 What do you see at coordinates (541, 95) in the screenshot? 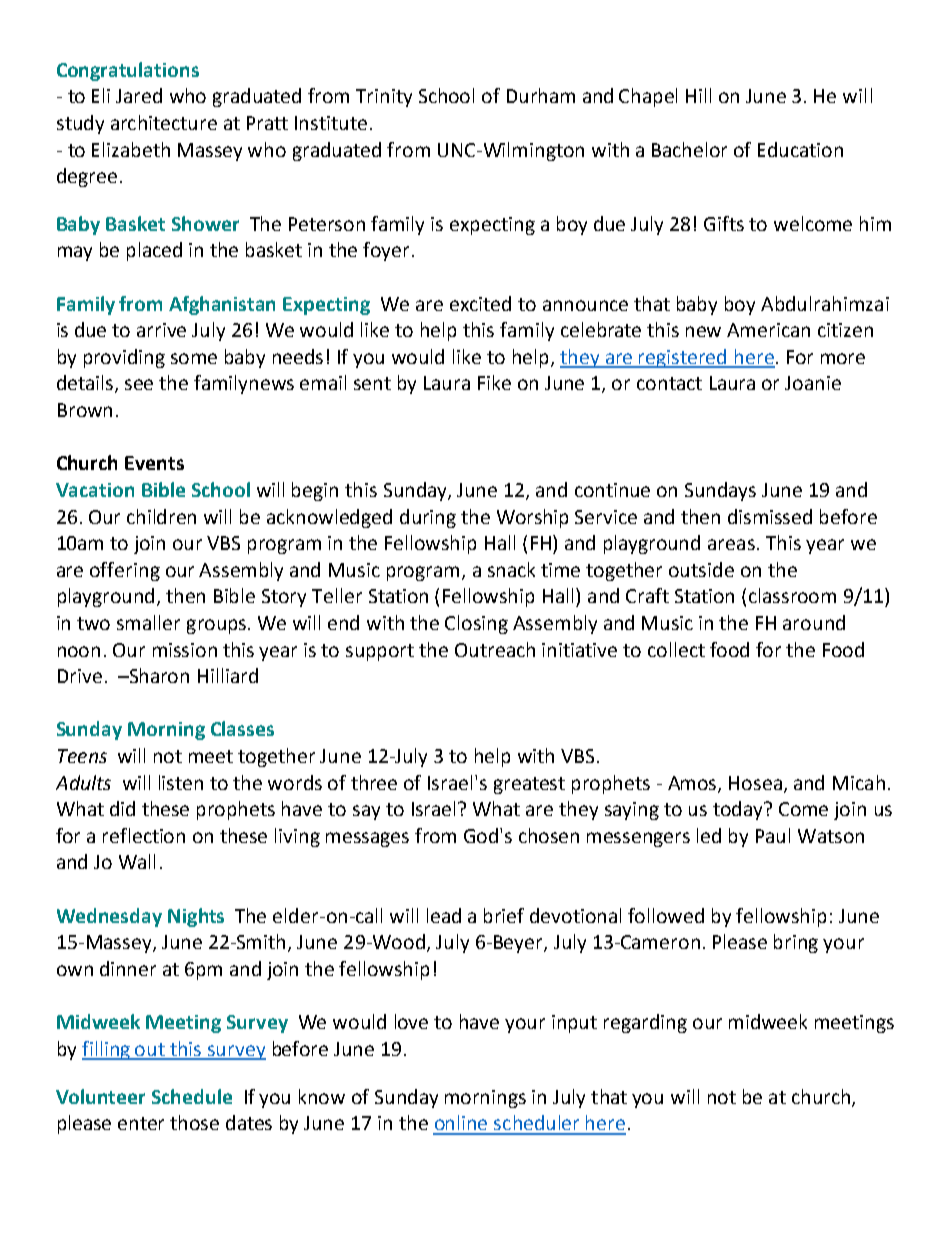
I see `Durham` at bounding box center [541, 95].
